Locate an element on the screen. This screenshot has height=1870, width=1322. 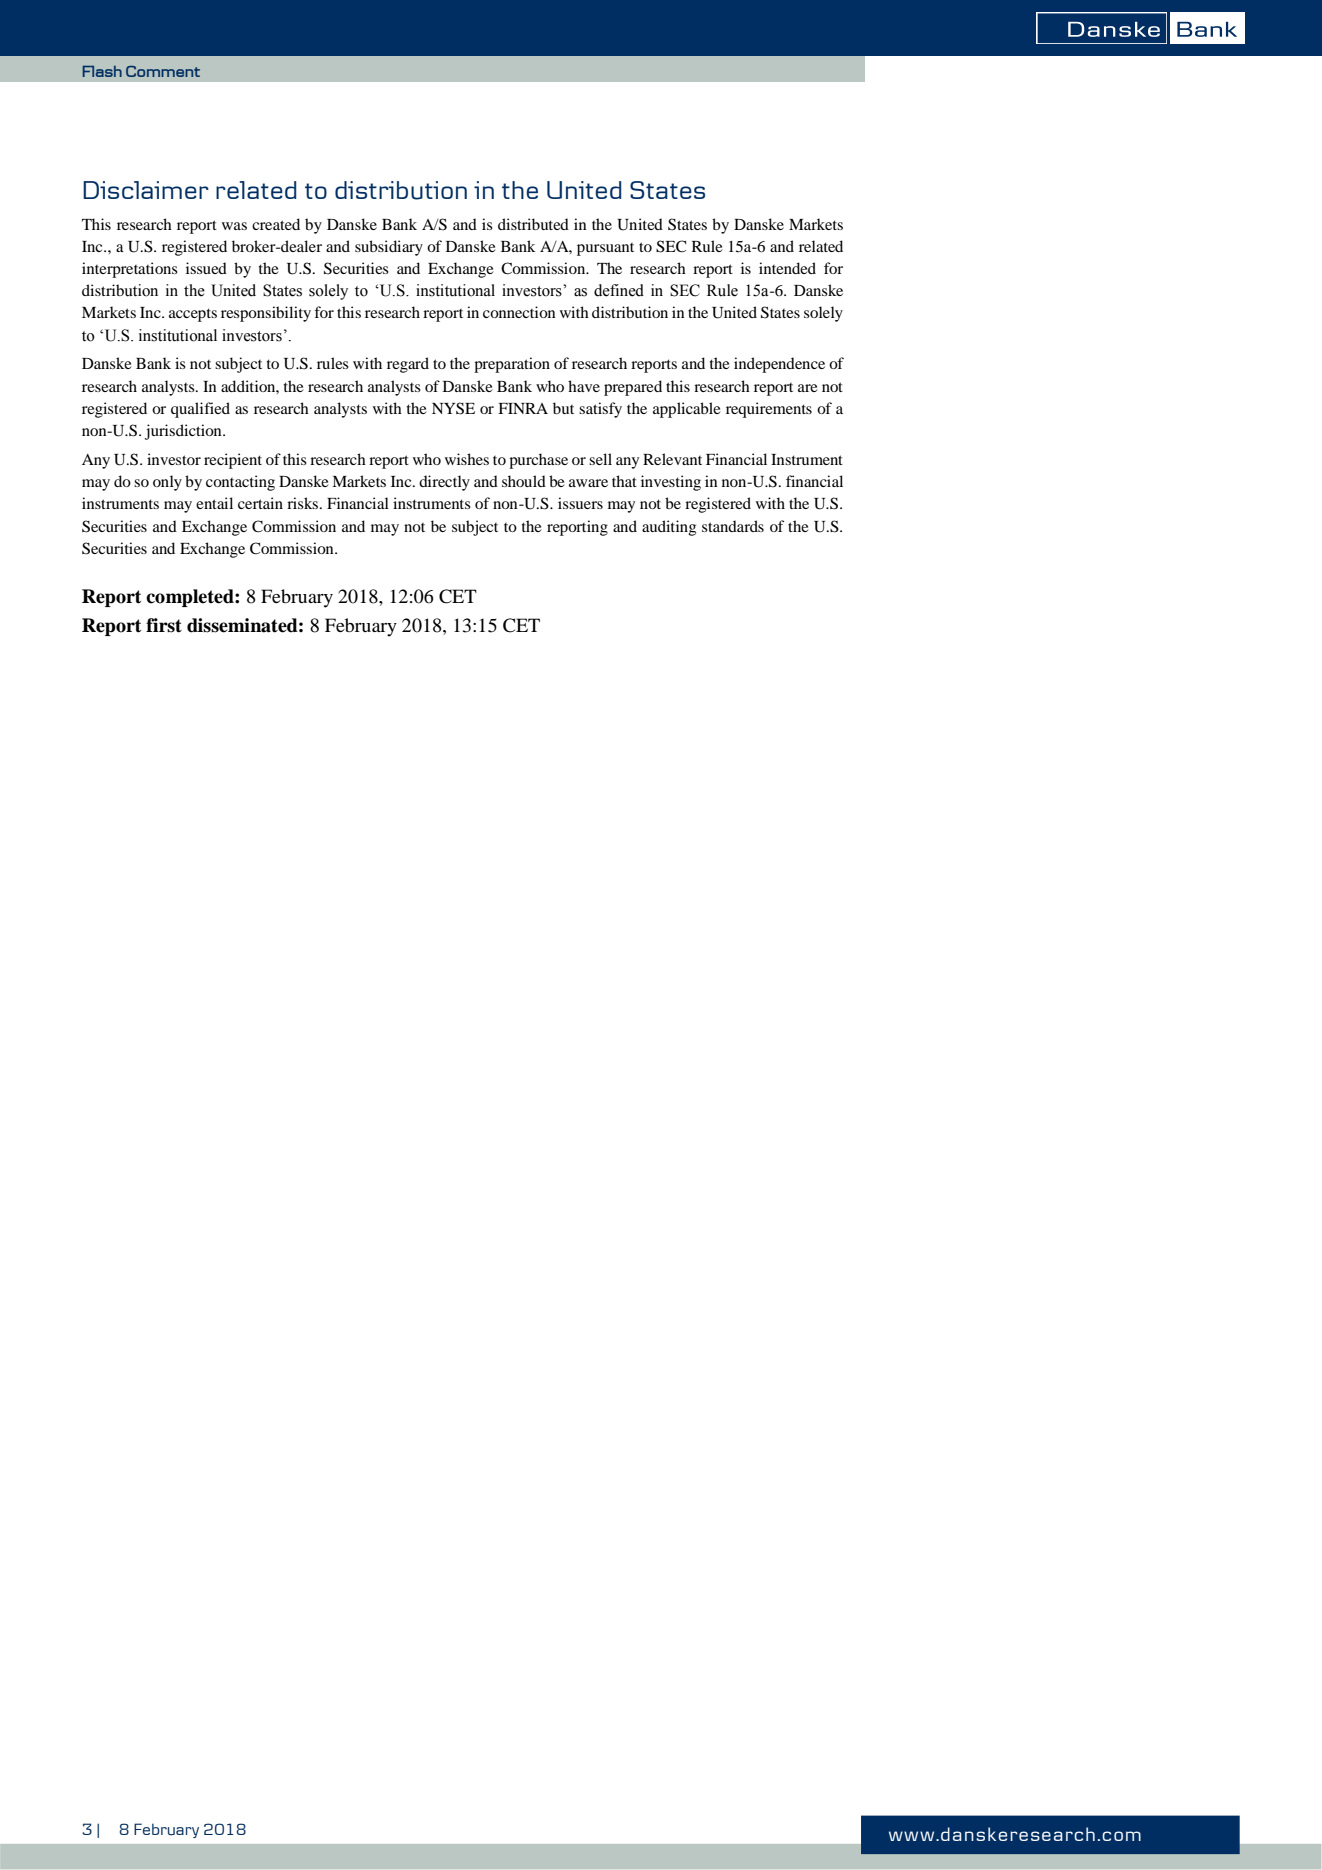
distributed is located at coordinates (533, 224).
